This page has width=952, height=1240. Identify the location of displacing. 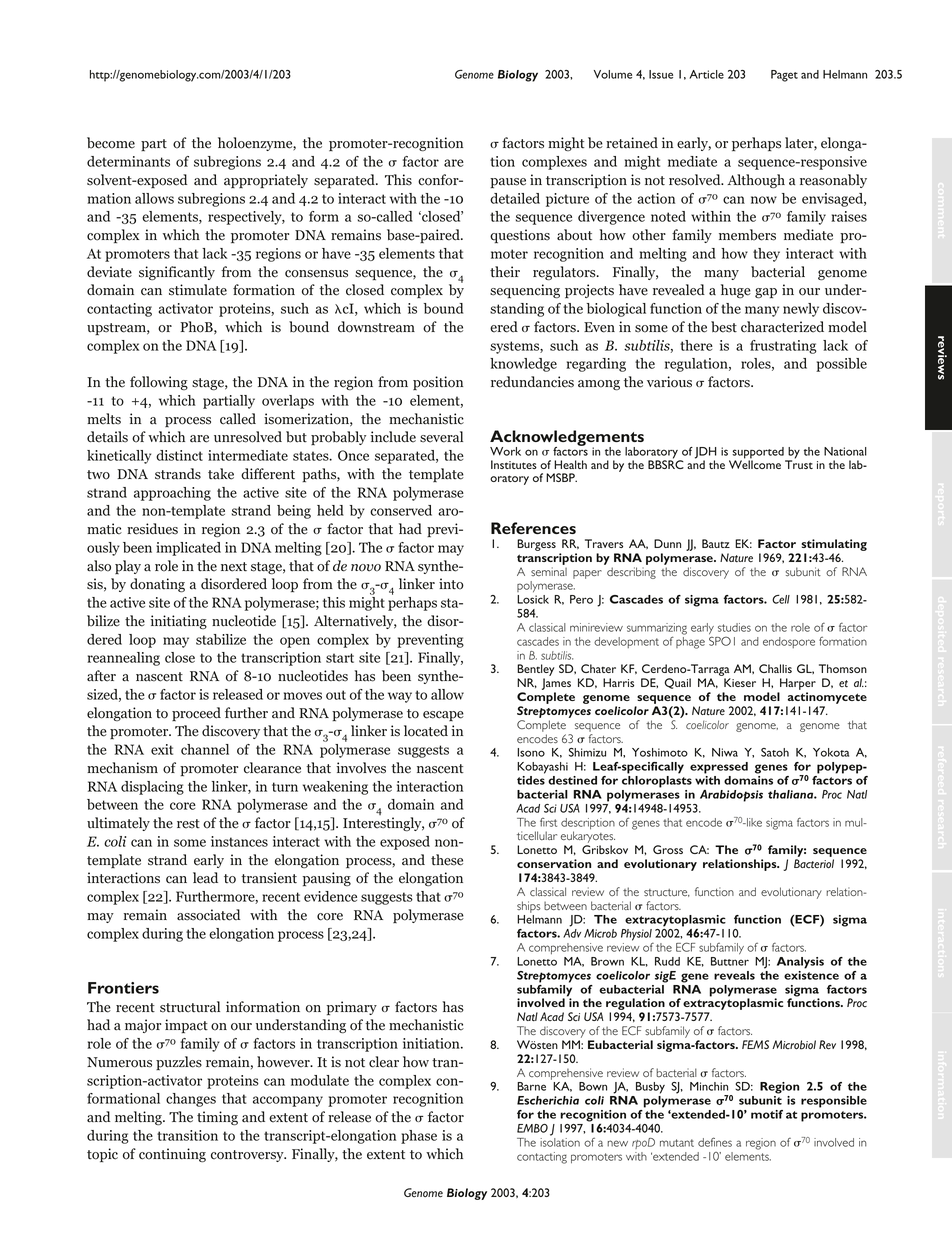
(152, 788).
